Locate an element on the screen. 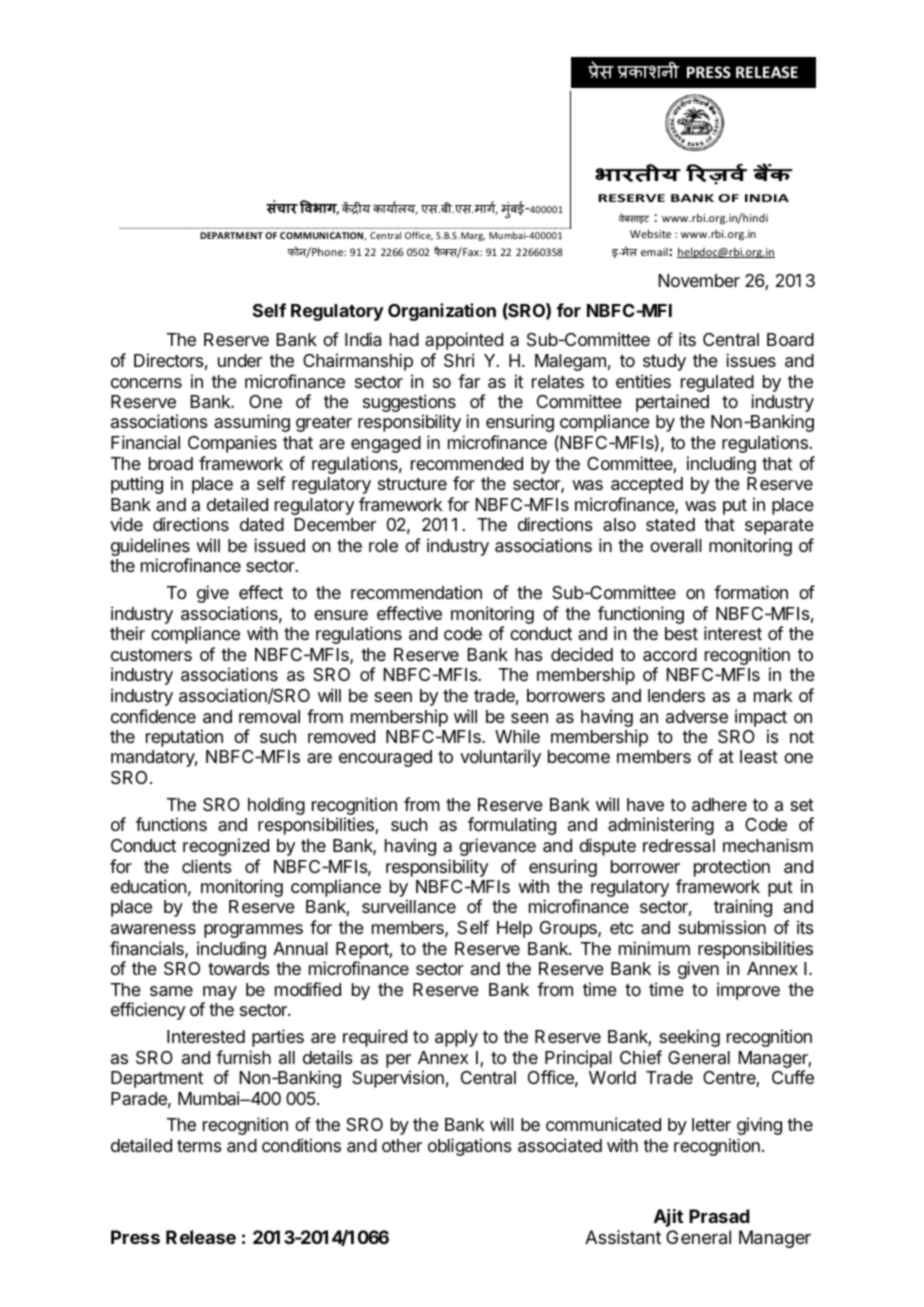 This screenshot has height=1307, width=924. Prasad is located at coordinates (719, 1216).
